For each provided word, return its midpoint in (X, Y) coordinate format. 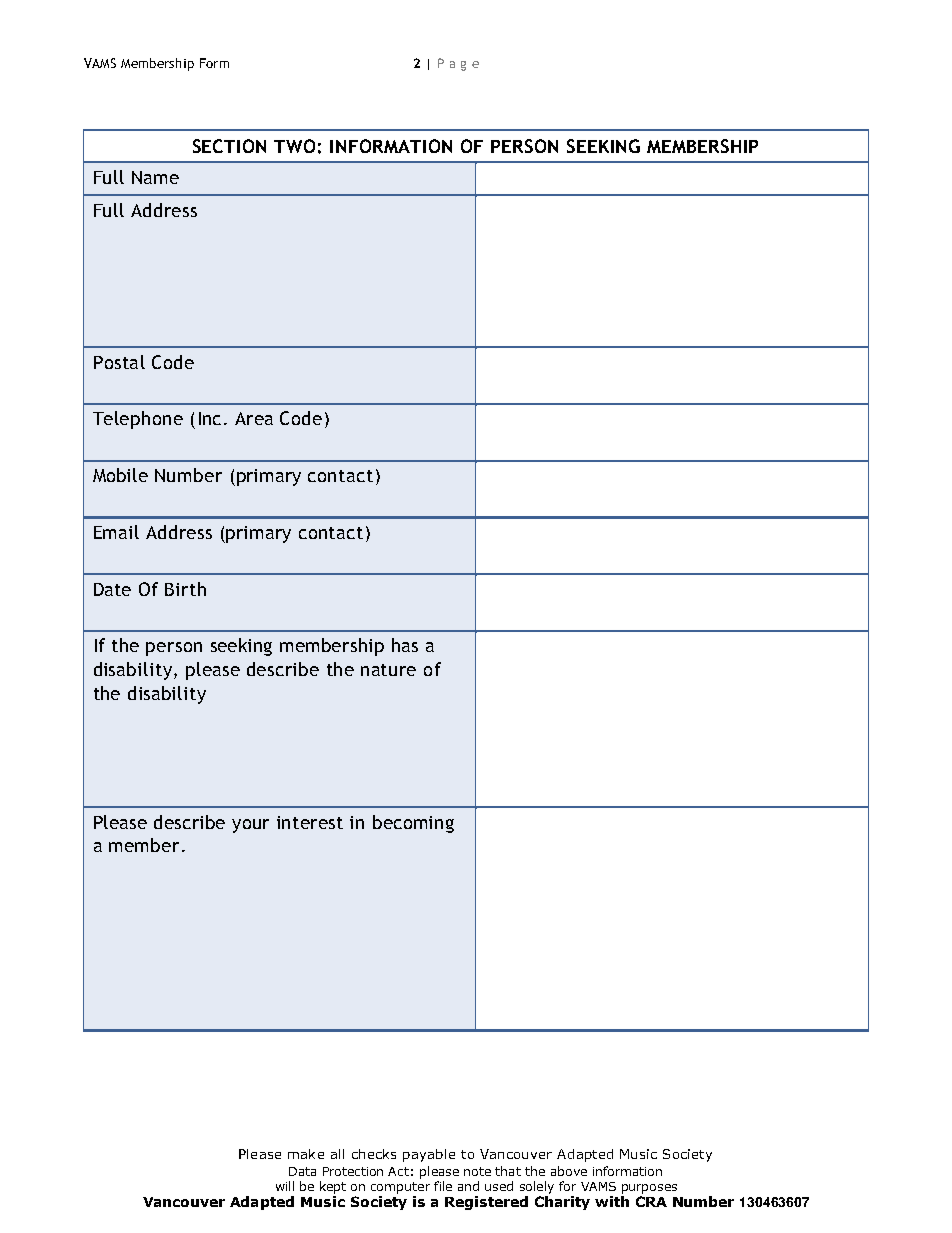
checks (374, 1154)
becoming (413, 824)
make (306, 1154)
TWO (294, 146)
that (508, 1171)
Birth (185, 589)
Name (155, 177)
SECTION (229, 146)
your (250, 826)
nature (388, 670)
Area (254, 418)
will (285, 1186)
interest (310, 822)
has (405, 645)
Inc (210, 418)
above (569, 1171)
